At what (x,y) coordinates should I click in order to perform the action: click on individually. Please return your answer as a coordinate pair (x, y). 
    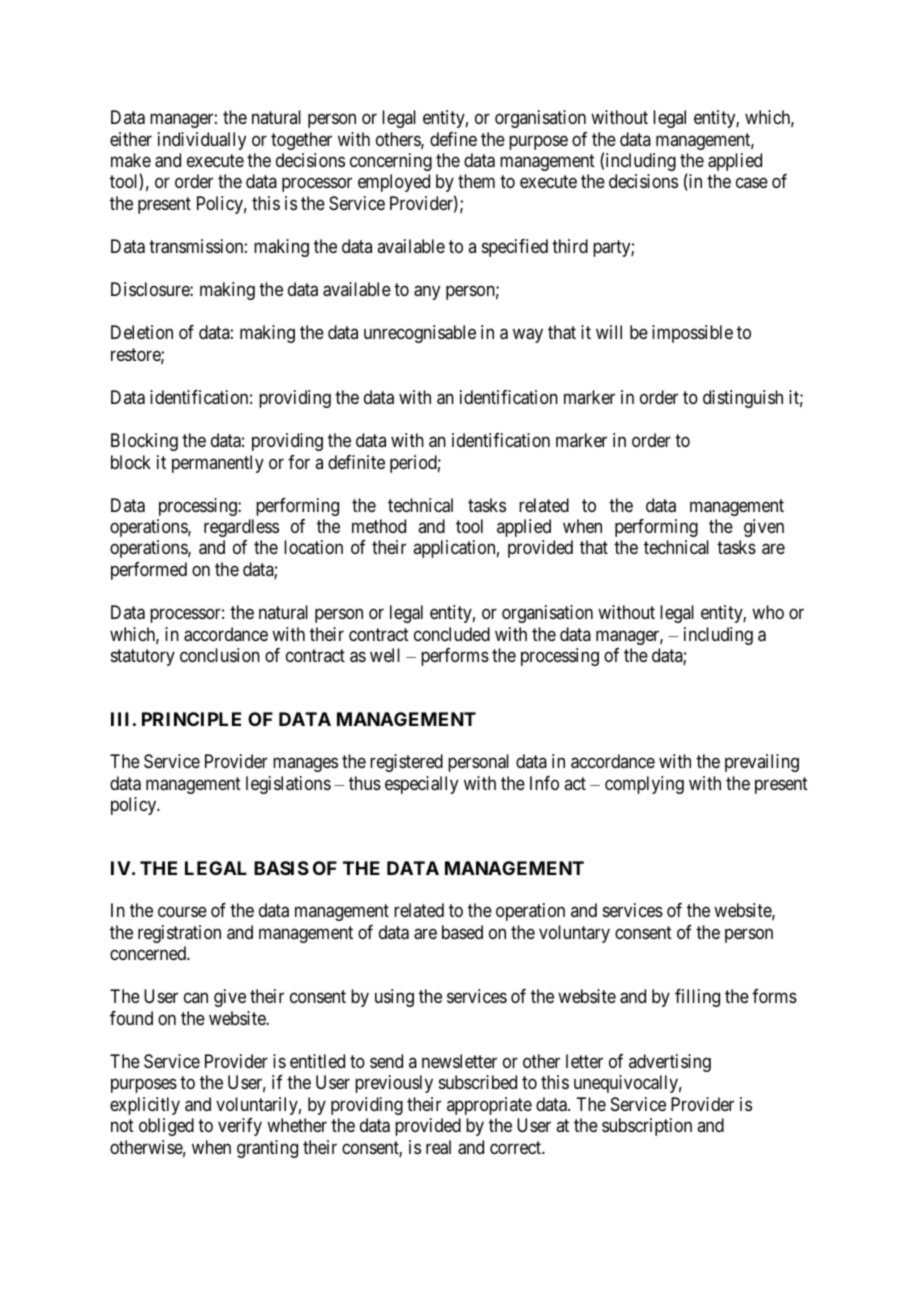
    Looking at the image, I should click on (202, 141).
